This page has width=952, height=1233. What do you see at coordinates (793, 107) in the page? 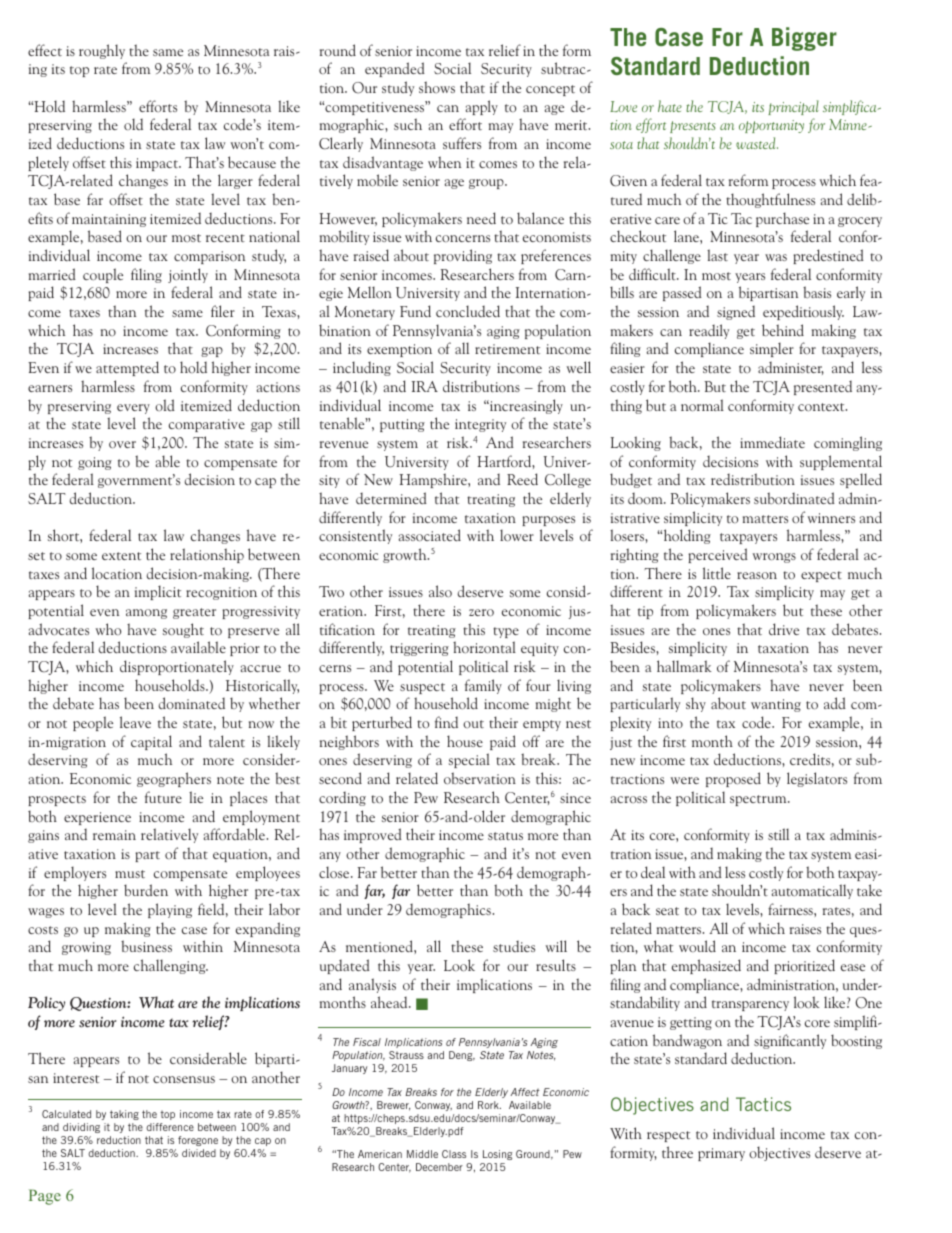
I see `principal` at bounding box center [793, 107].
